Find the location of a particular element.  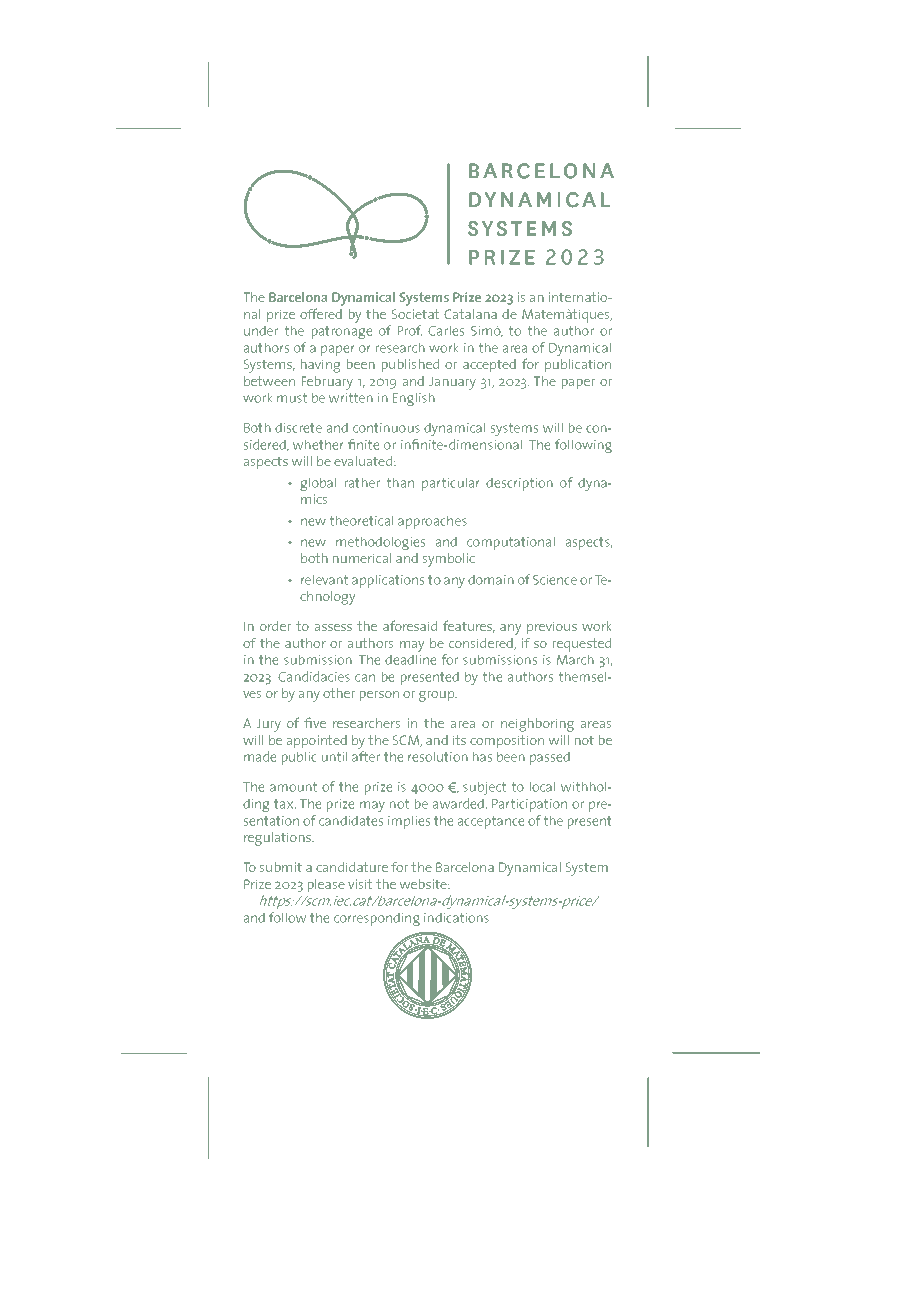

NEIGHBORING is located at coordinates (537, 725).
